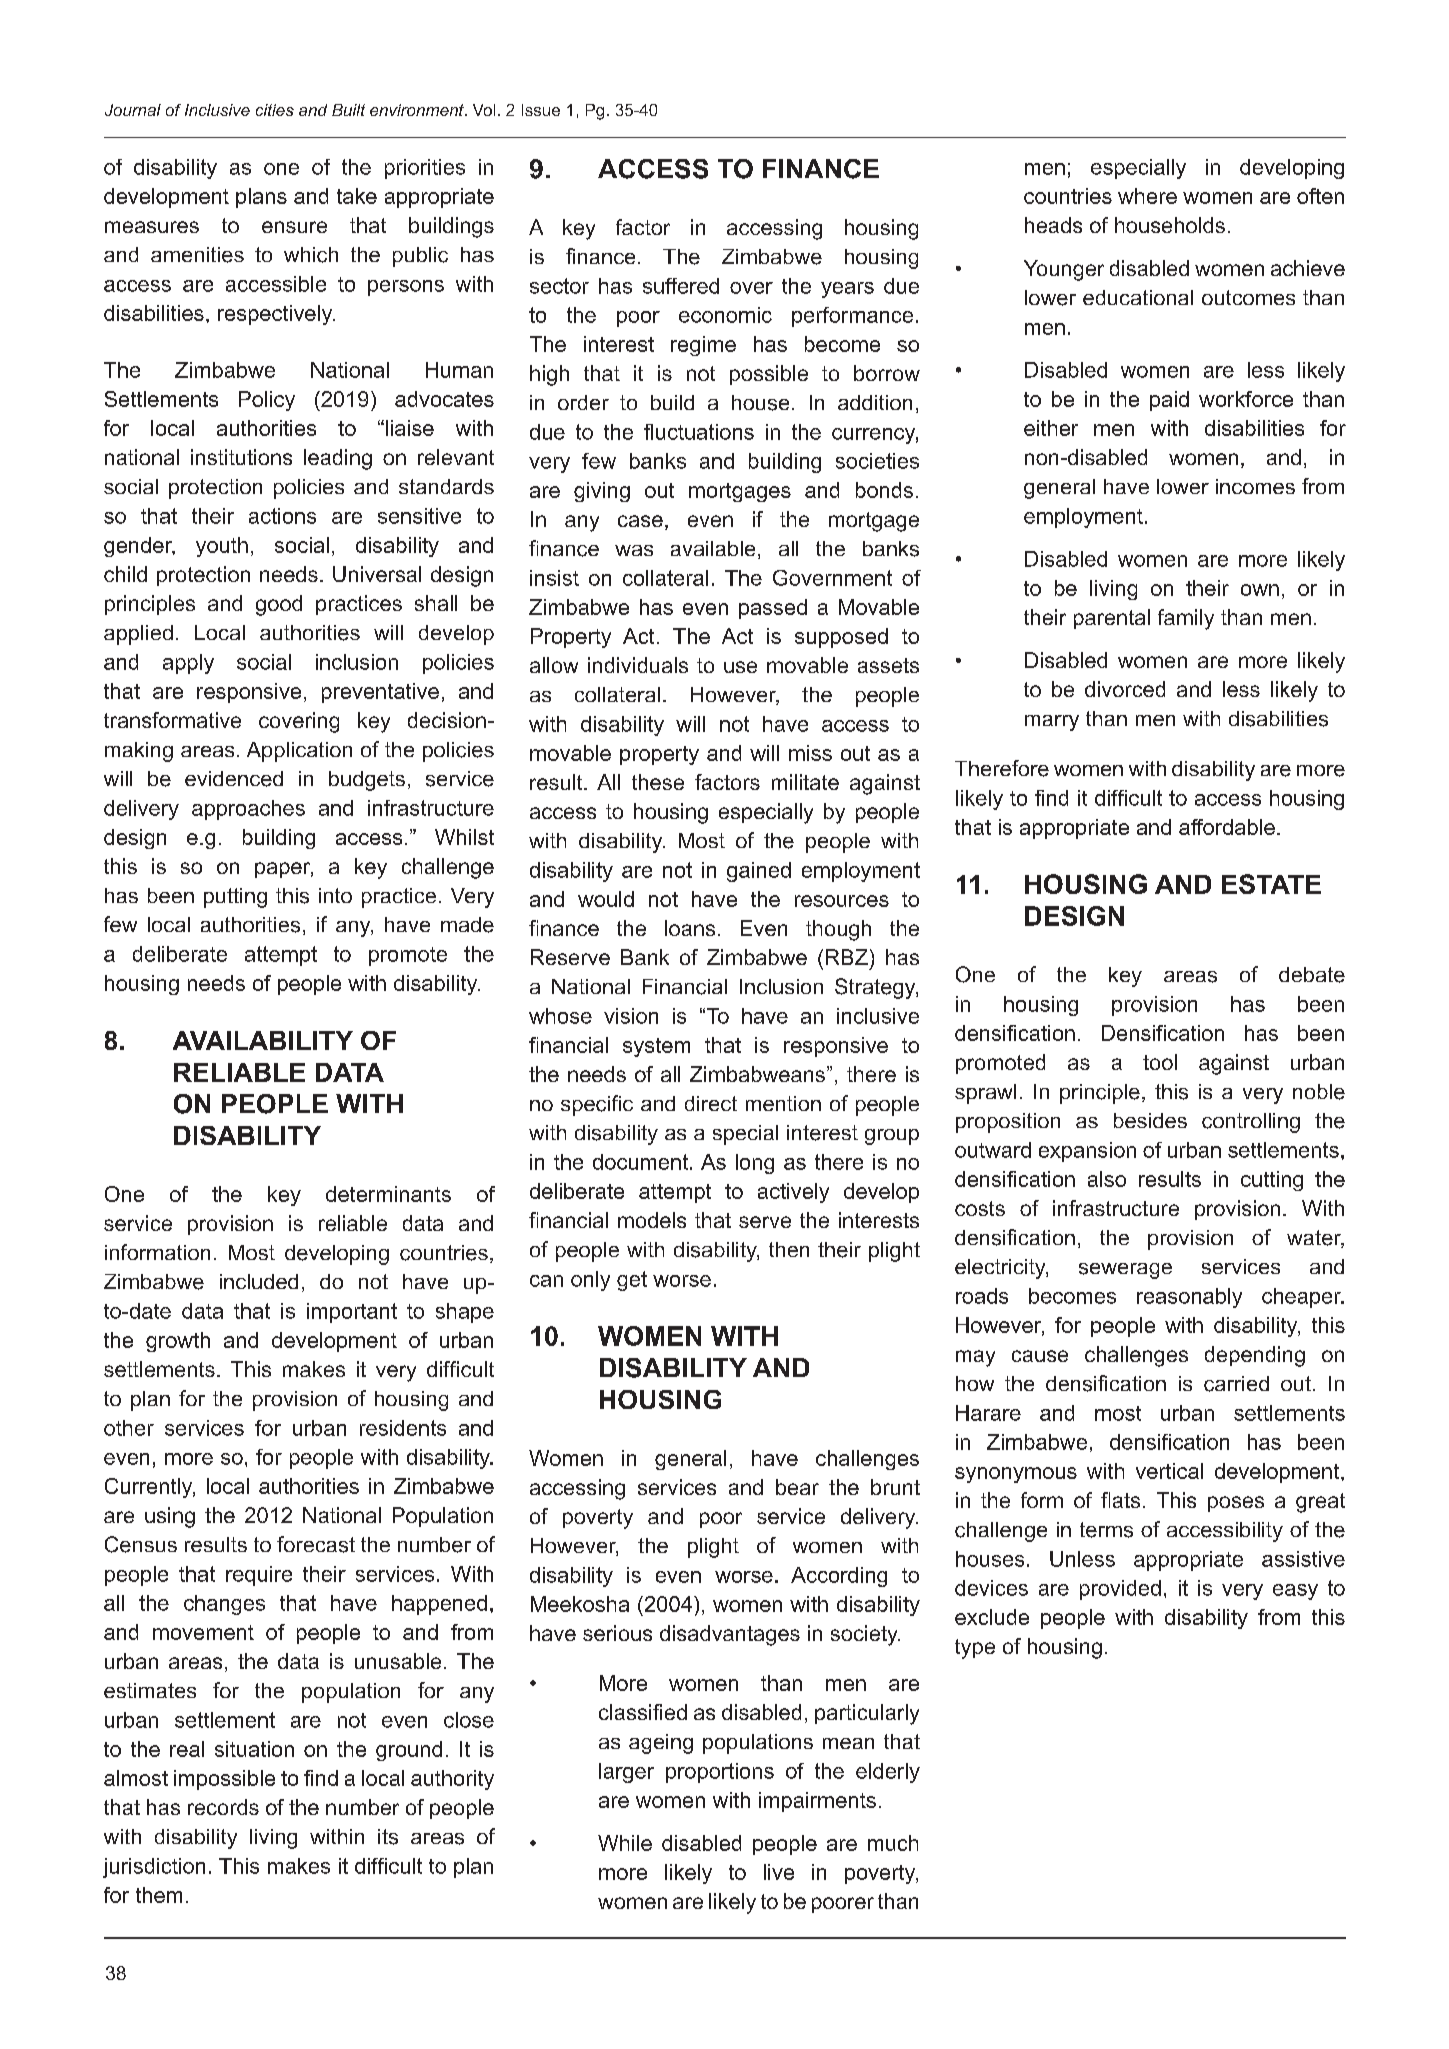  I want to click on vertical, so click(1169, 1471).
